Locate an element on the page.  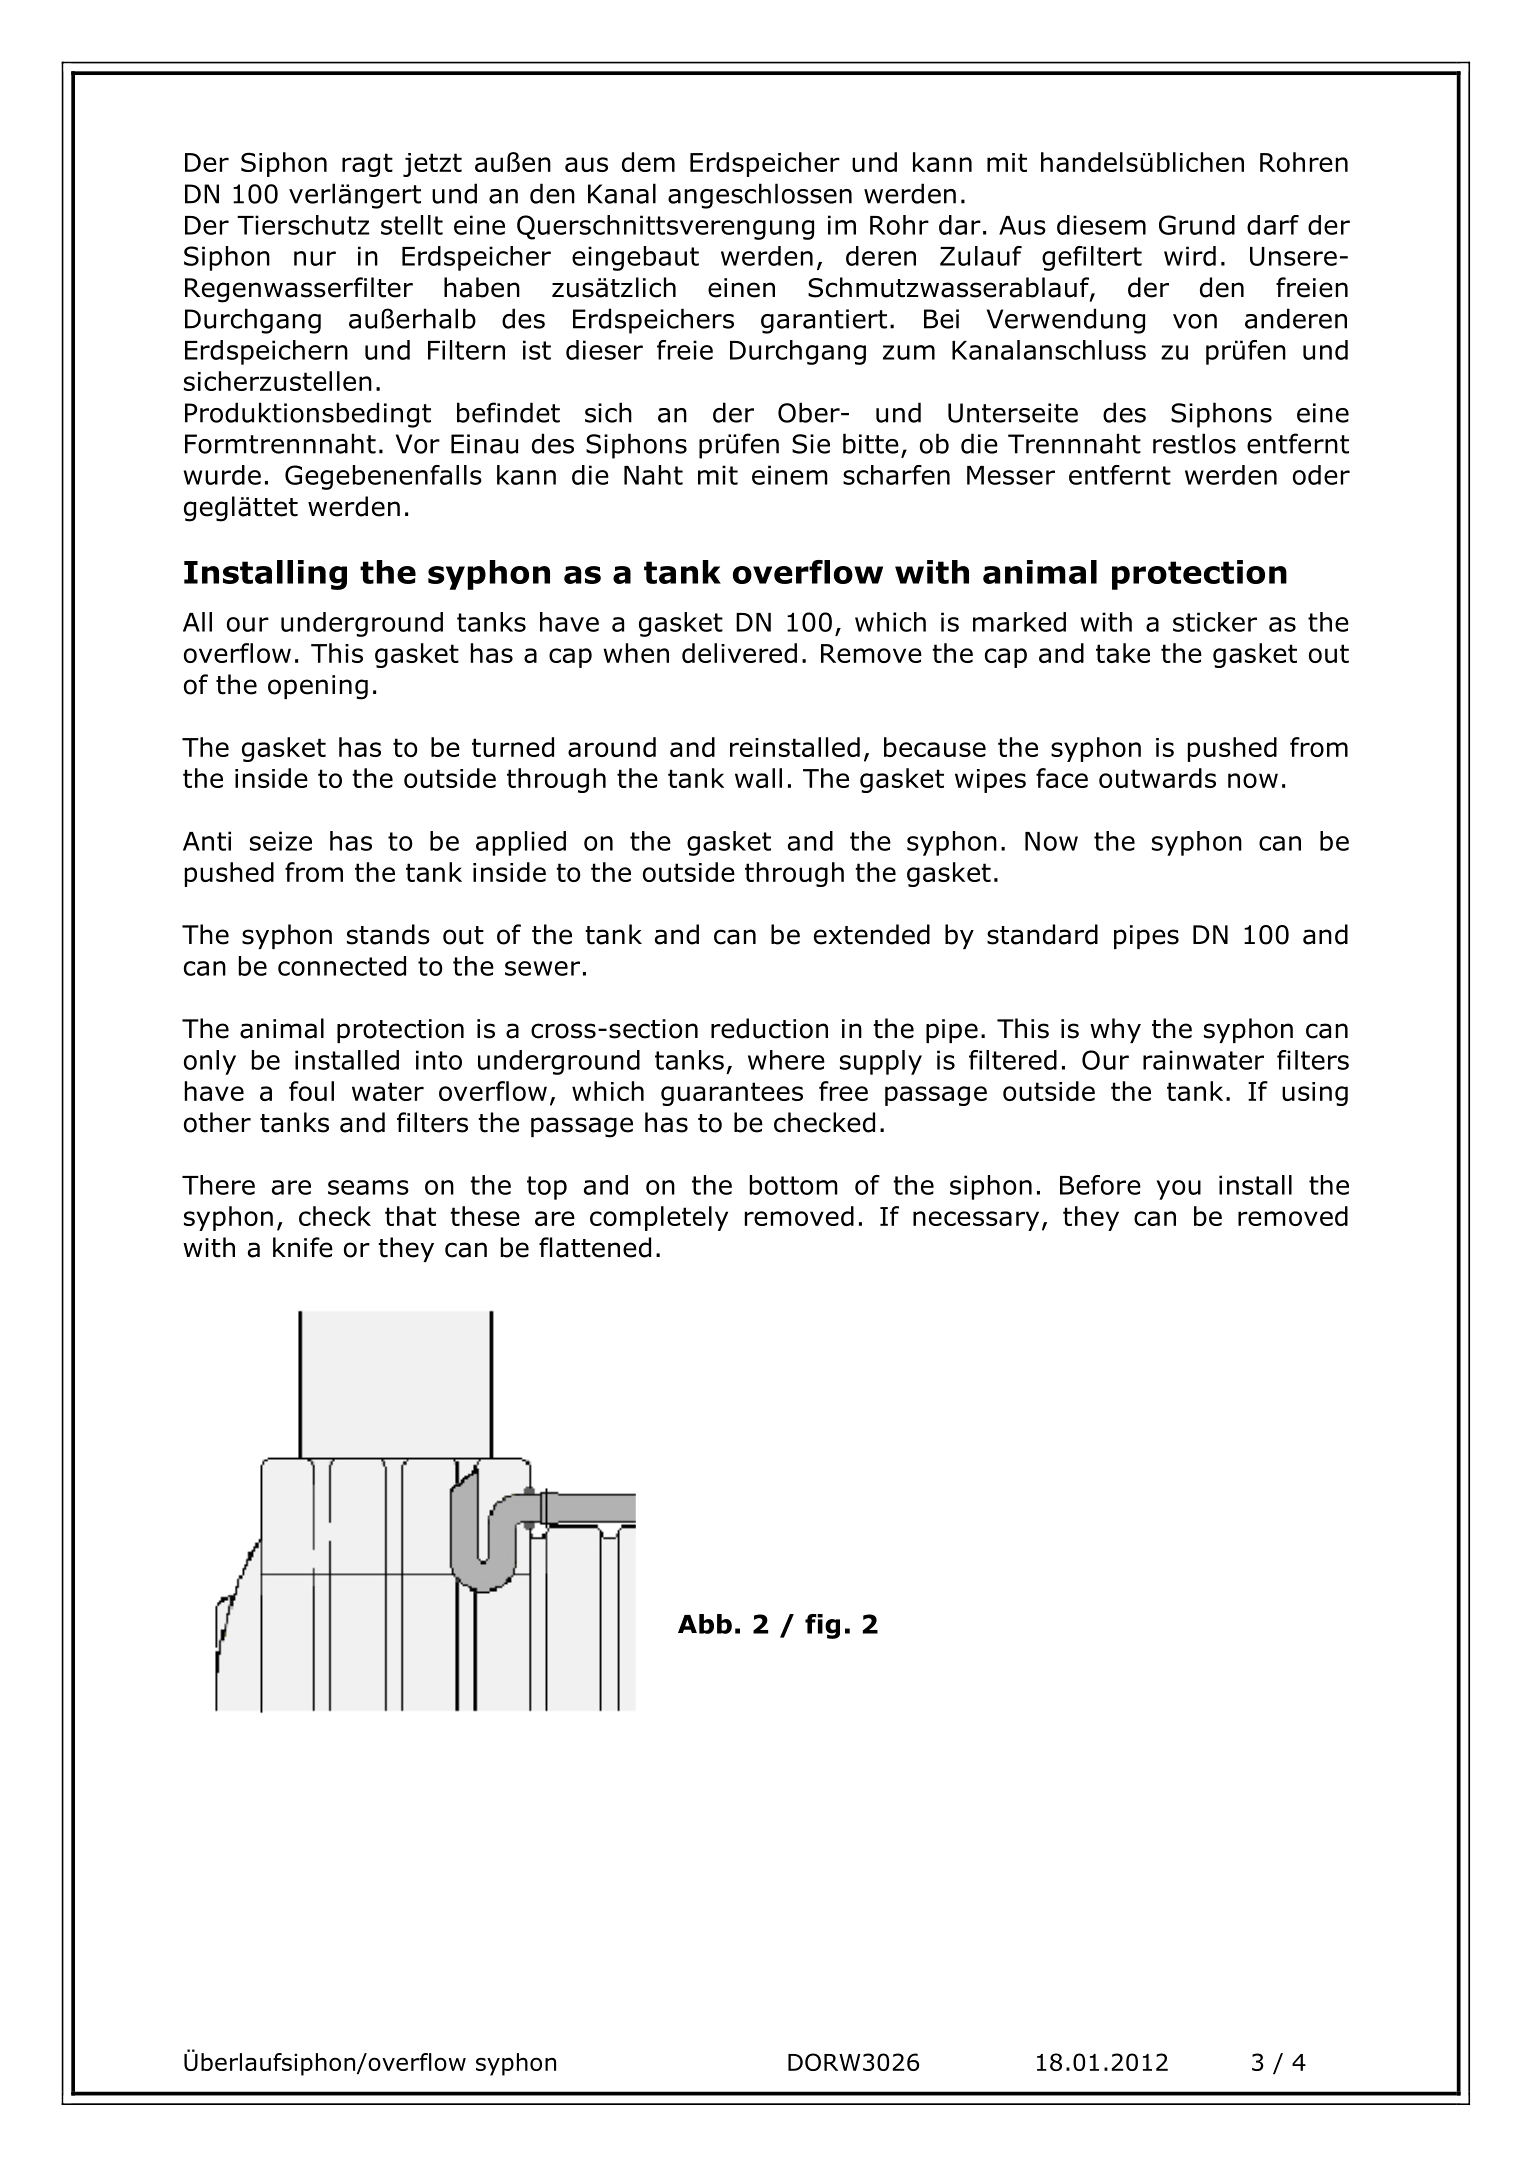
stands is located at coordinates (388, 934).
